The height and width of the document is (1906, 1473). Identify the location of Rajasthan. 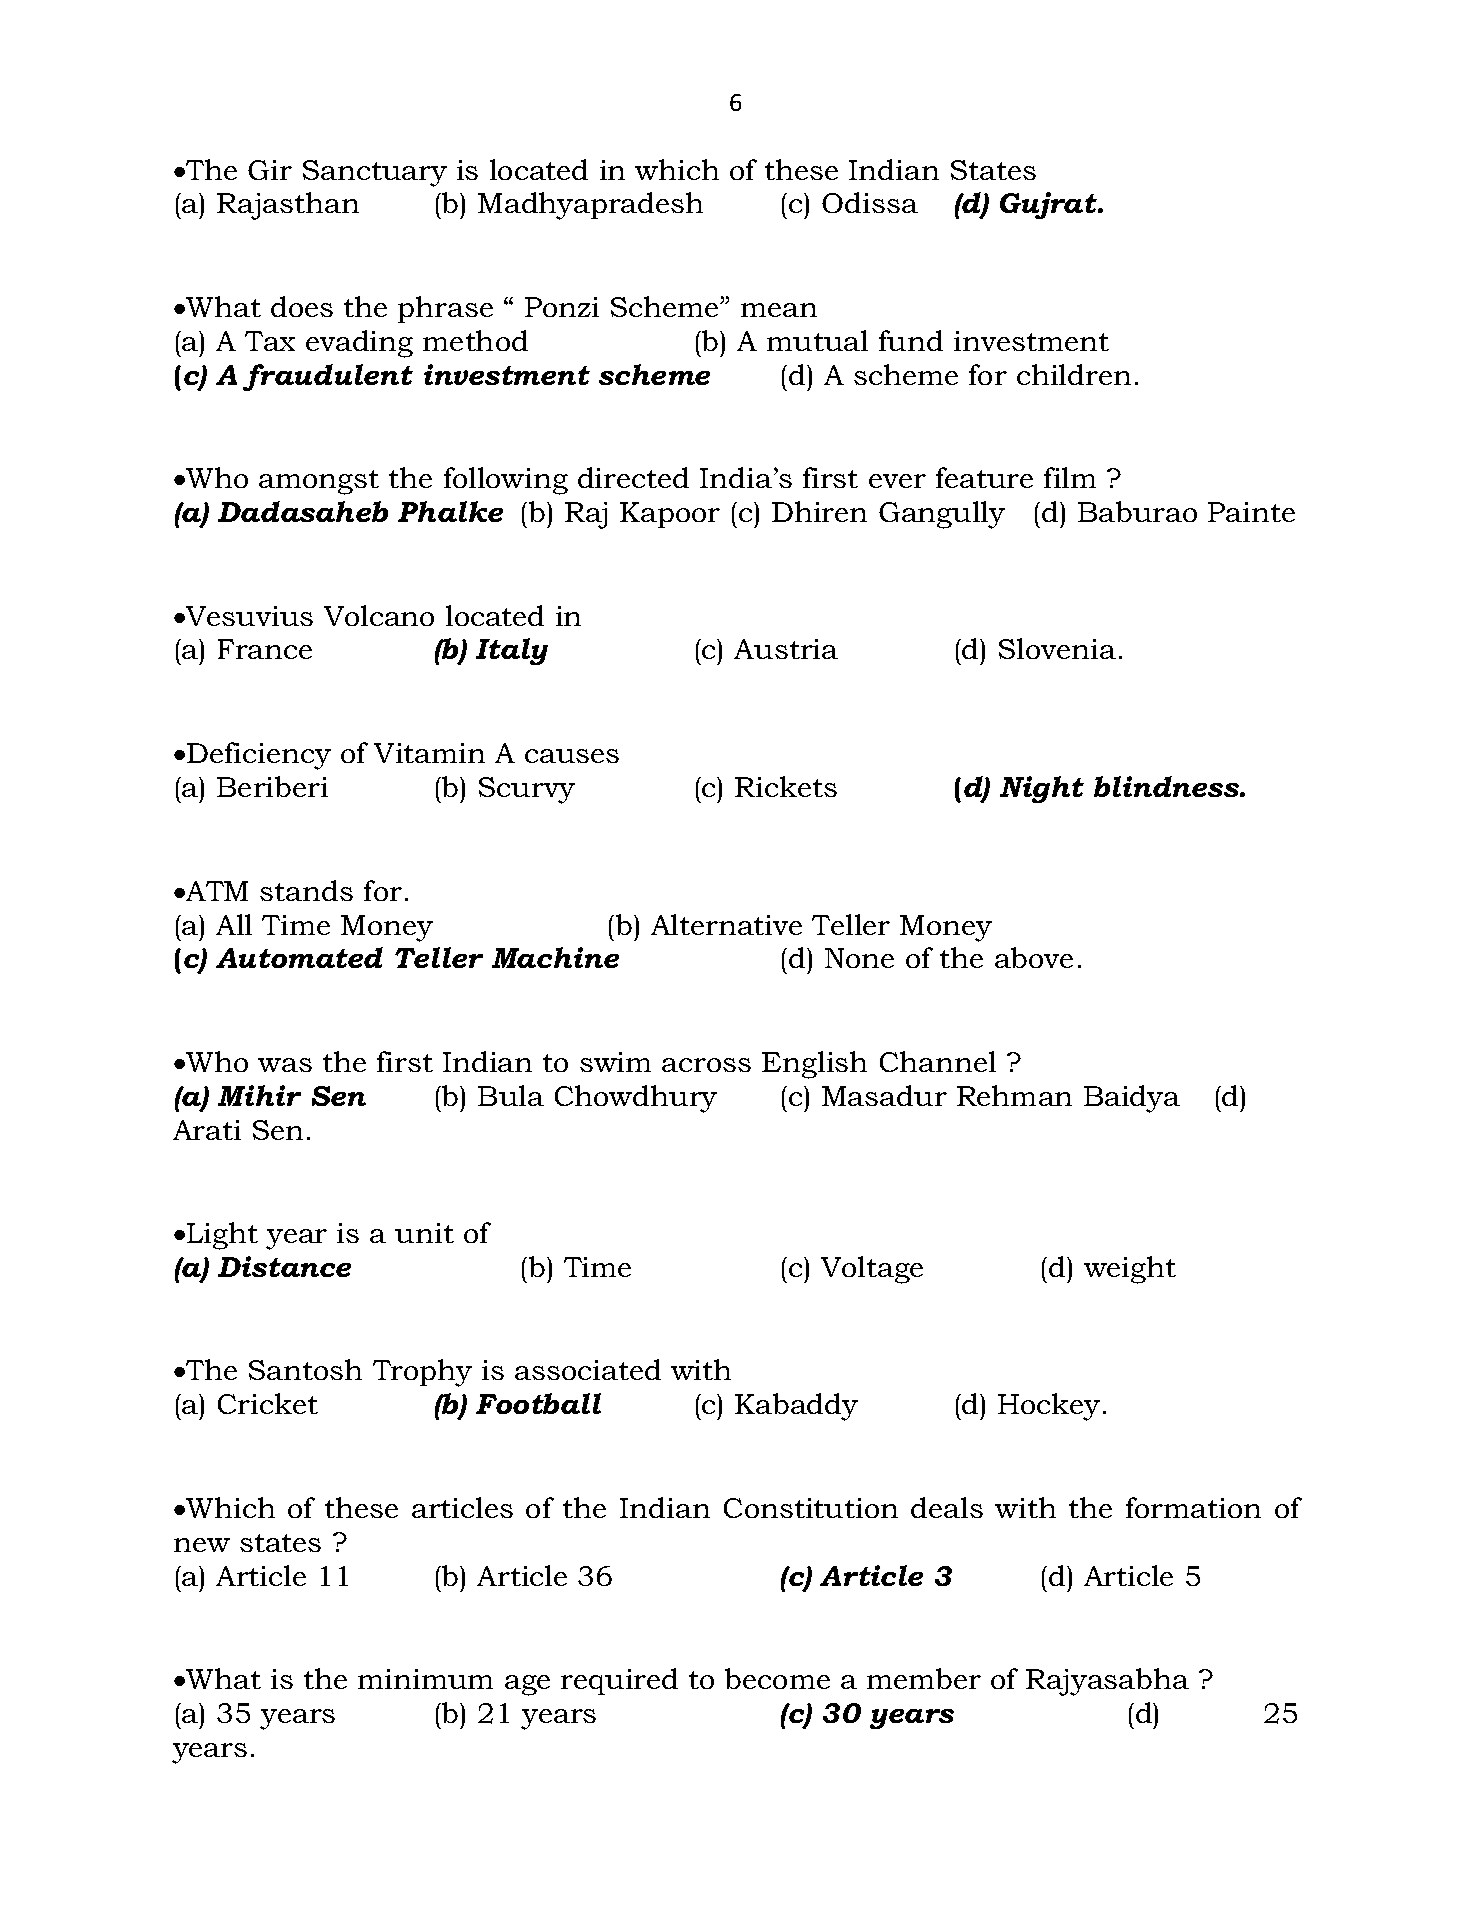
(288, 206).
